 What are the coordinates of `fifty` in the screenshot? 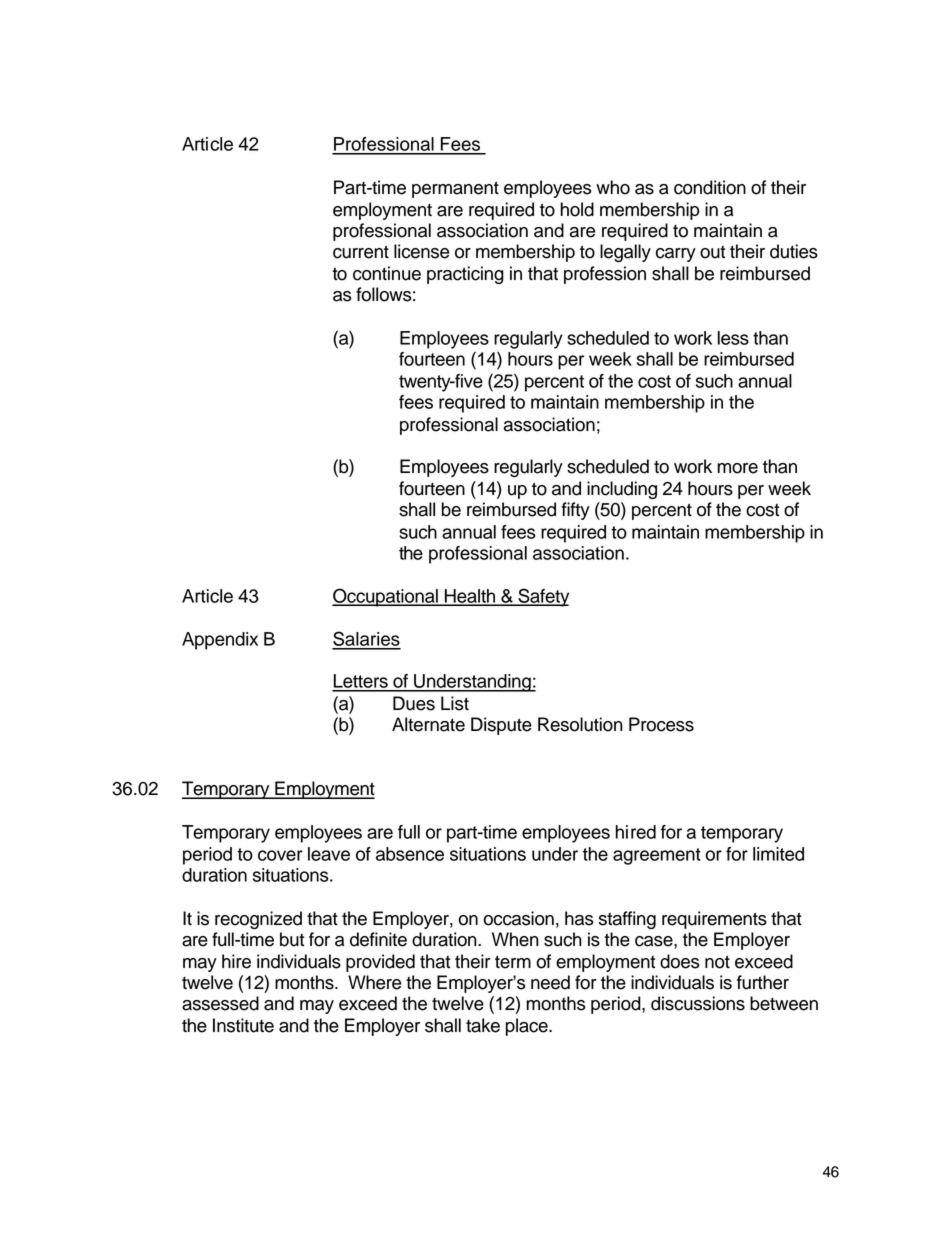 It's located at (575, 511).
